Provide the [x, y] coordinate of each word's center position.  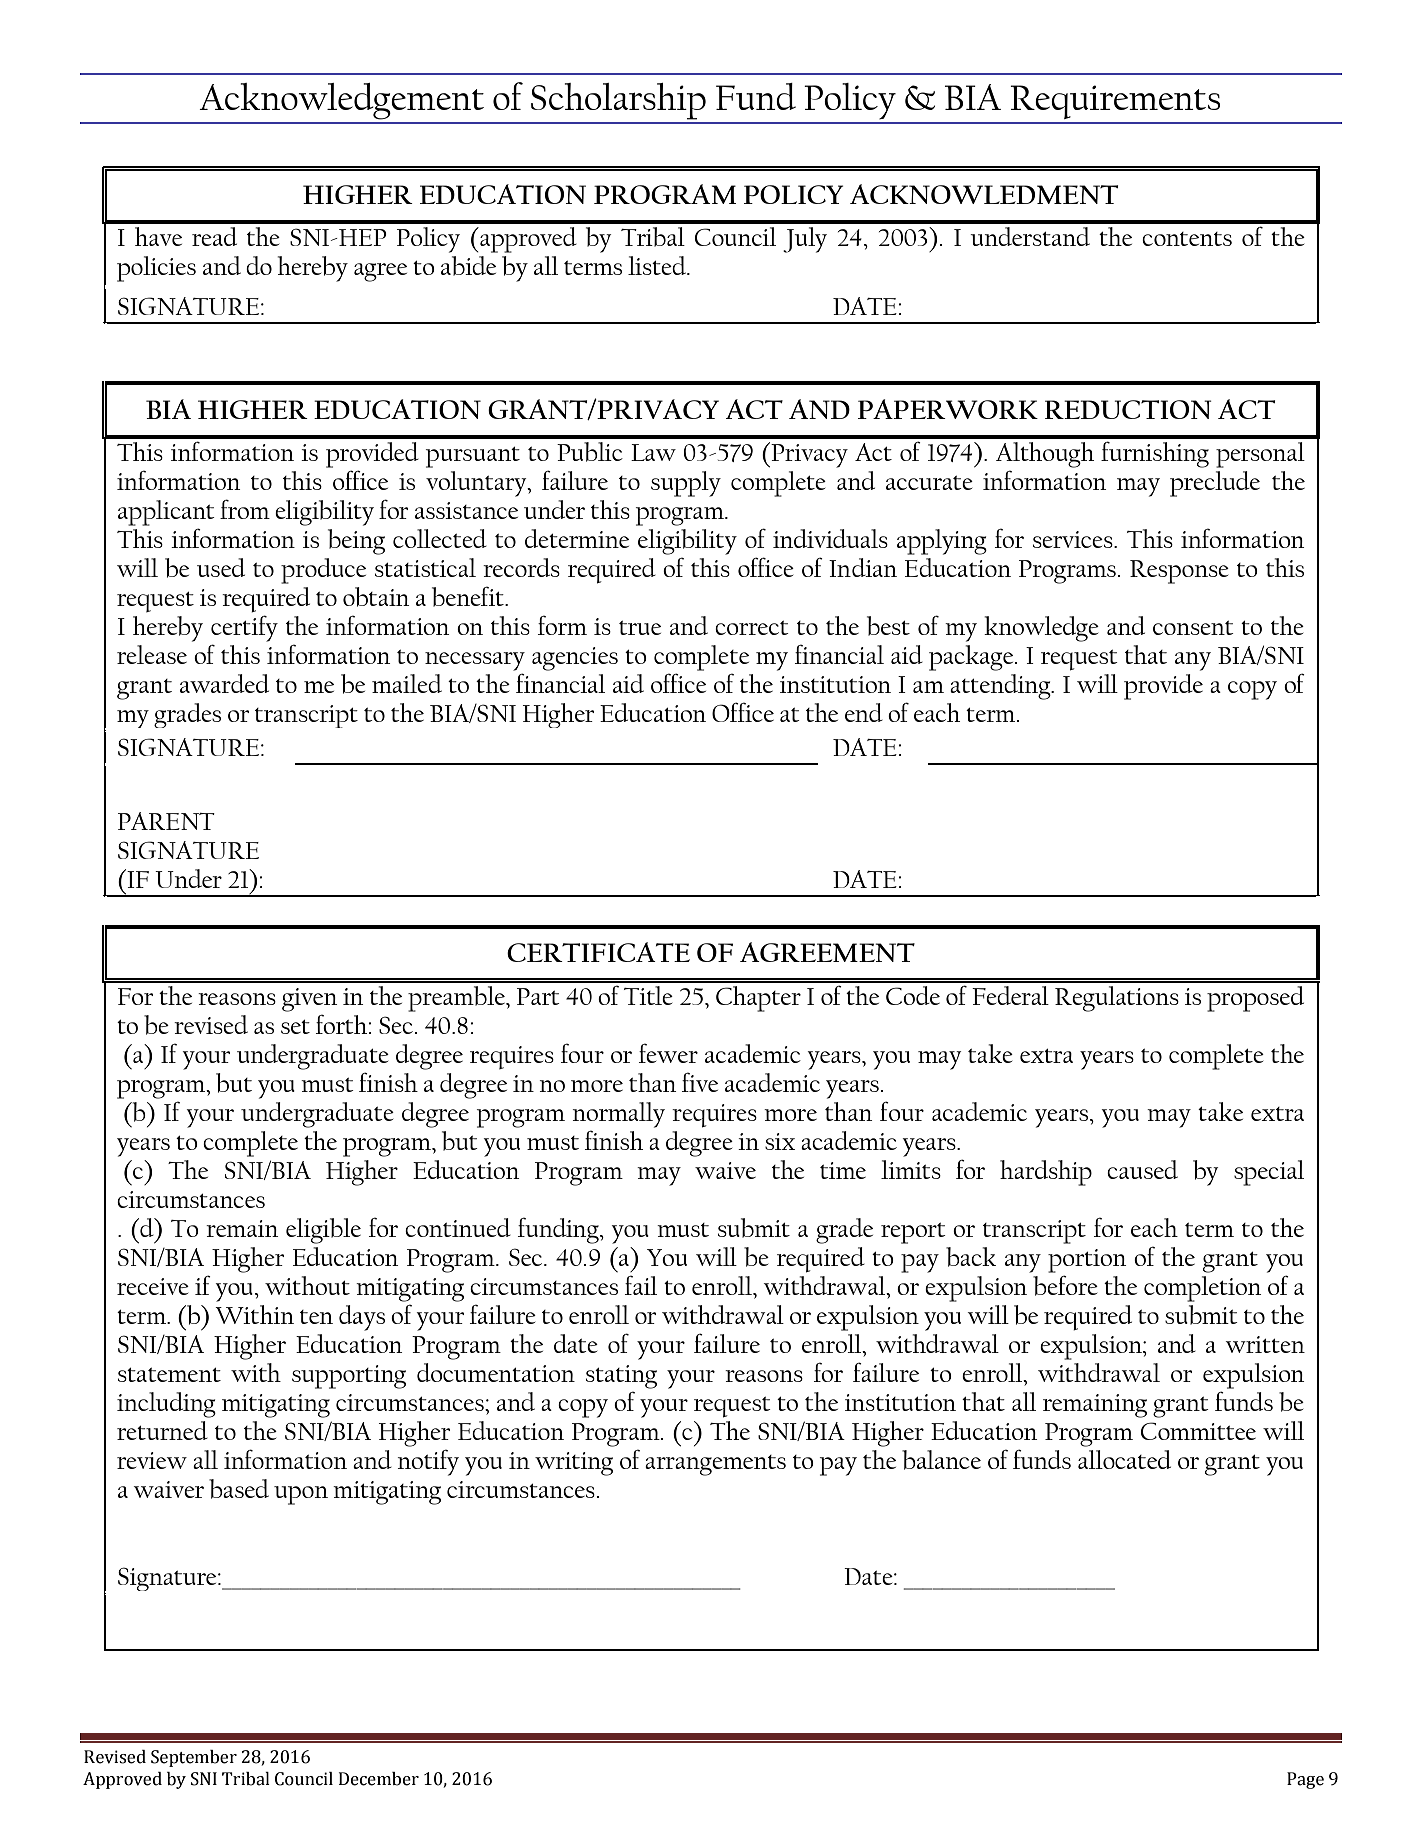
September [194, 1758]
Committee [1198, 1431]
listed [658, 265]
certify [244, 628]
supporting [349, 1377]
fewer [668, 1053]
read [214, 236]
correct [752, 628]
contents [1187, 239]
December [379, 1779]
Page [1305, 1780]
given [309, 1000]
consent [1193, 628]
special [1269, 1173]
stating [621, 1377]
